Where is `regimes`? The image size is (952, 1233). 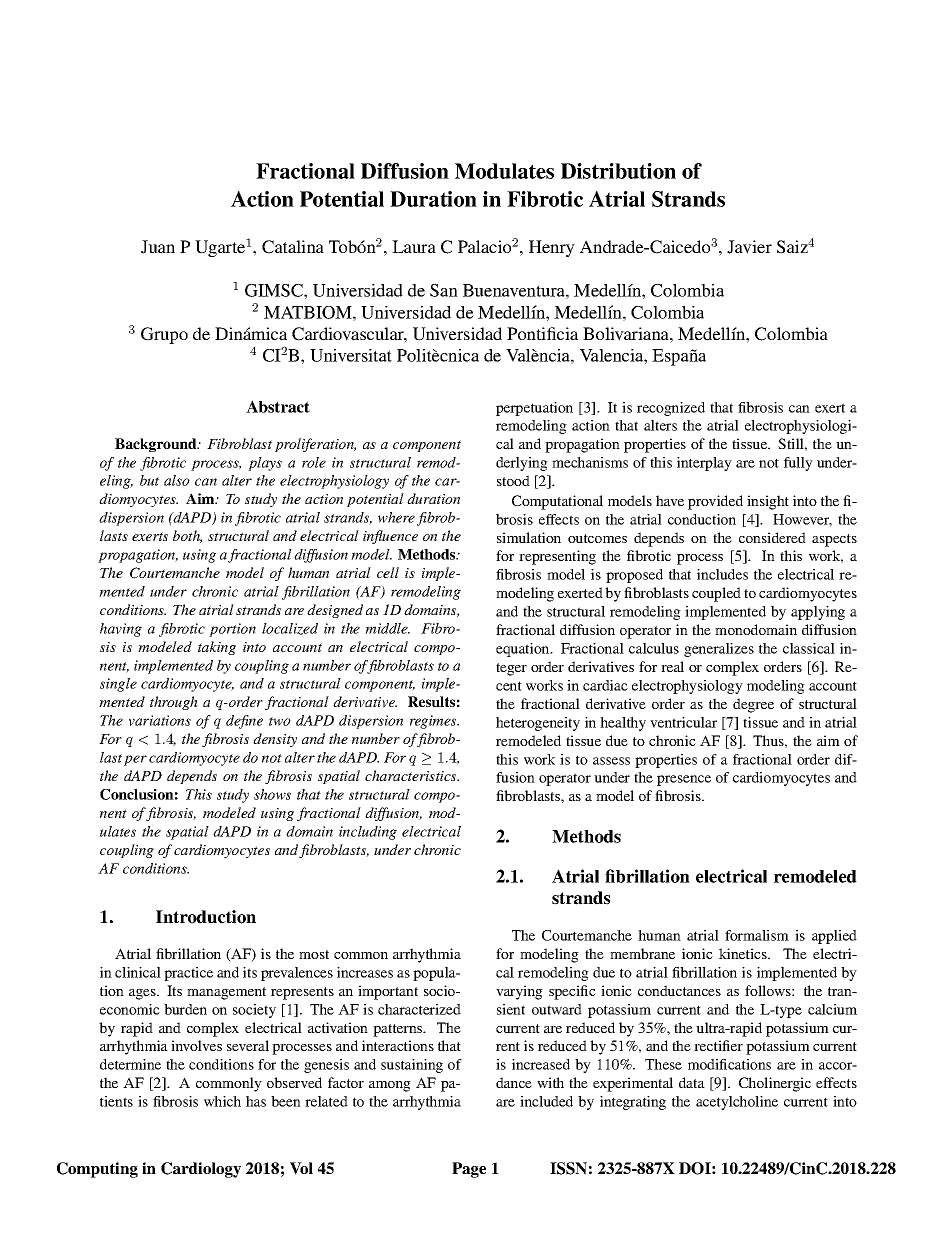 regimes is located at coordinates (434, 722).
